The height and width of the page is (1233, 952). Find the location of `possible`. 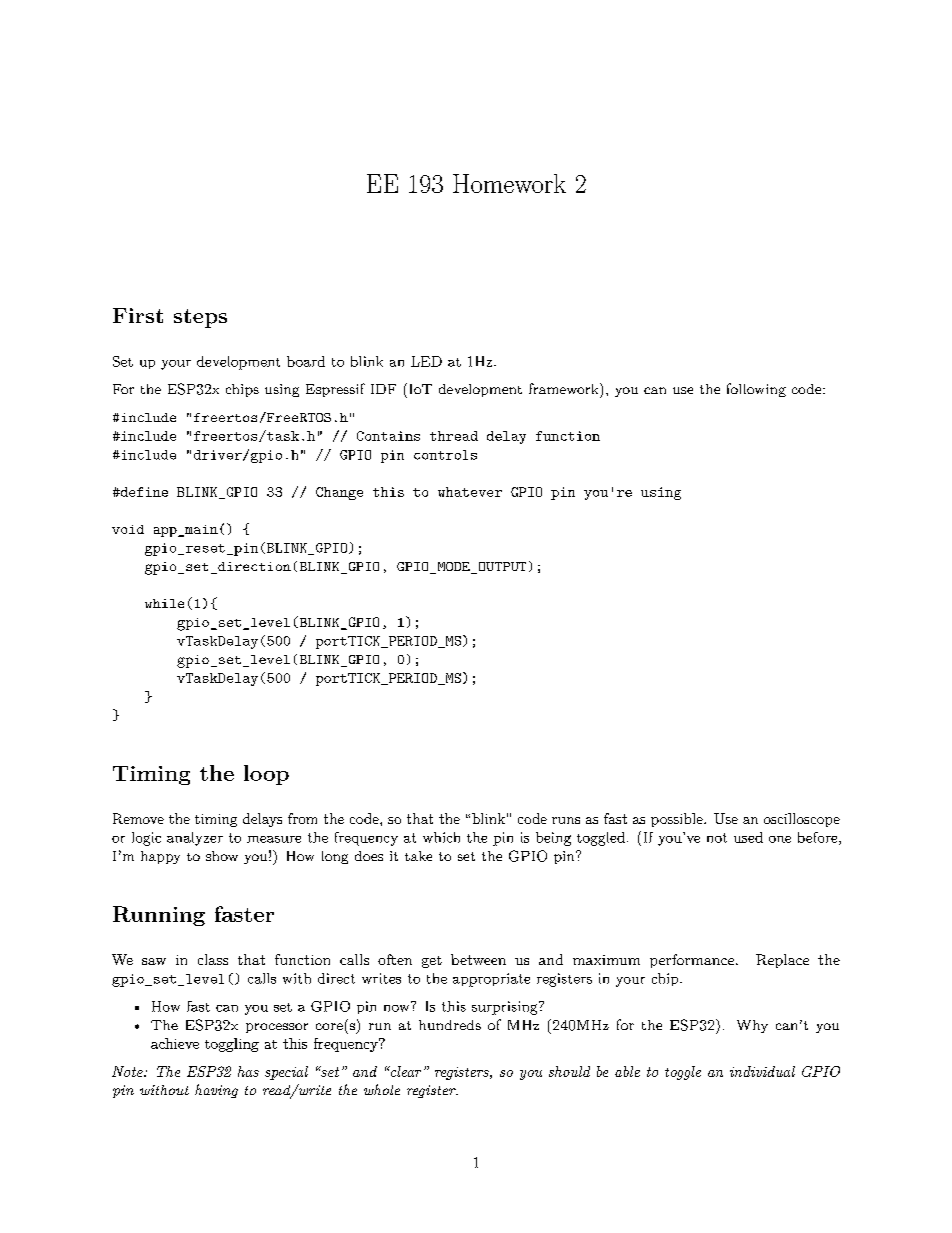

possible is located at coordinates (677, 820).
